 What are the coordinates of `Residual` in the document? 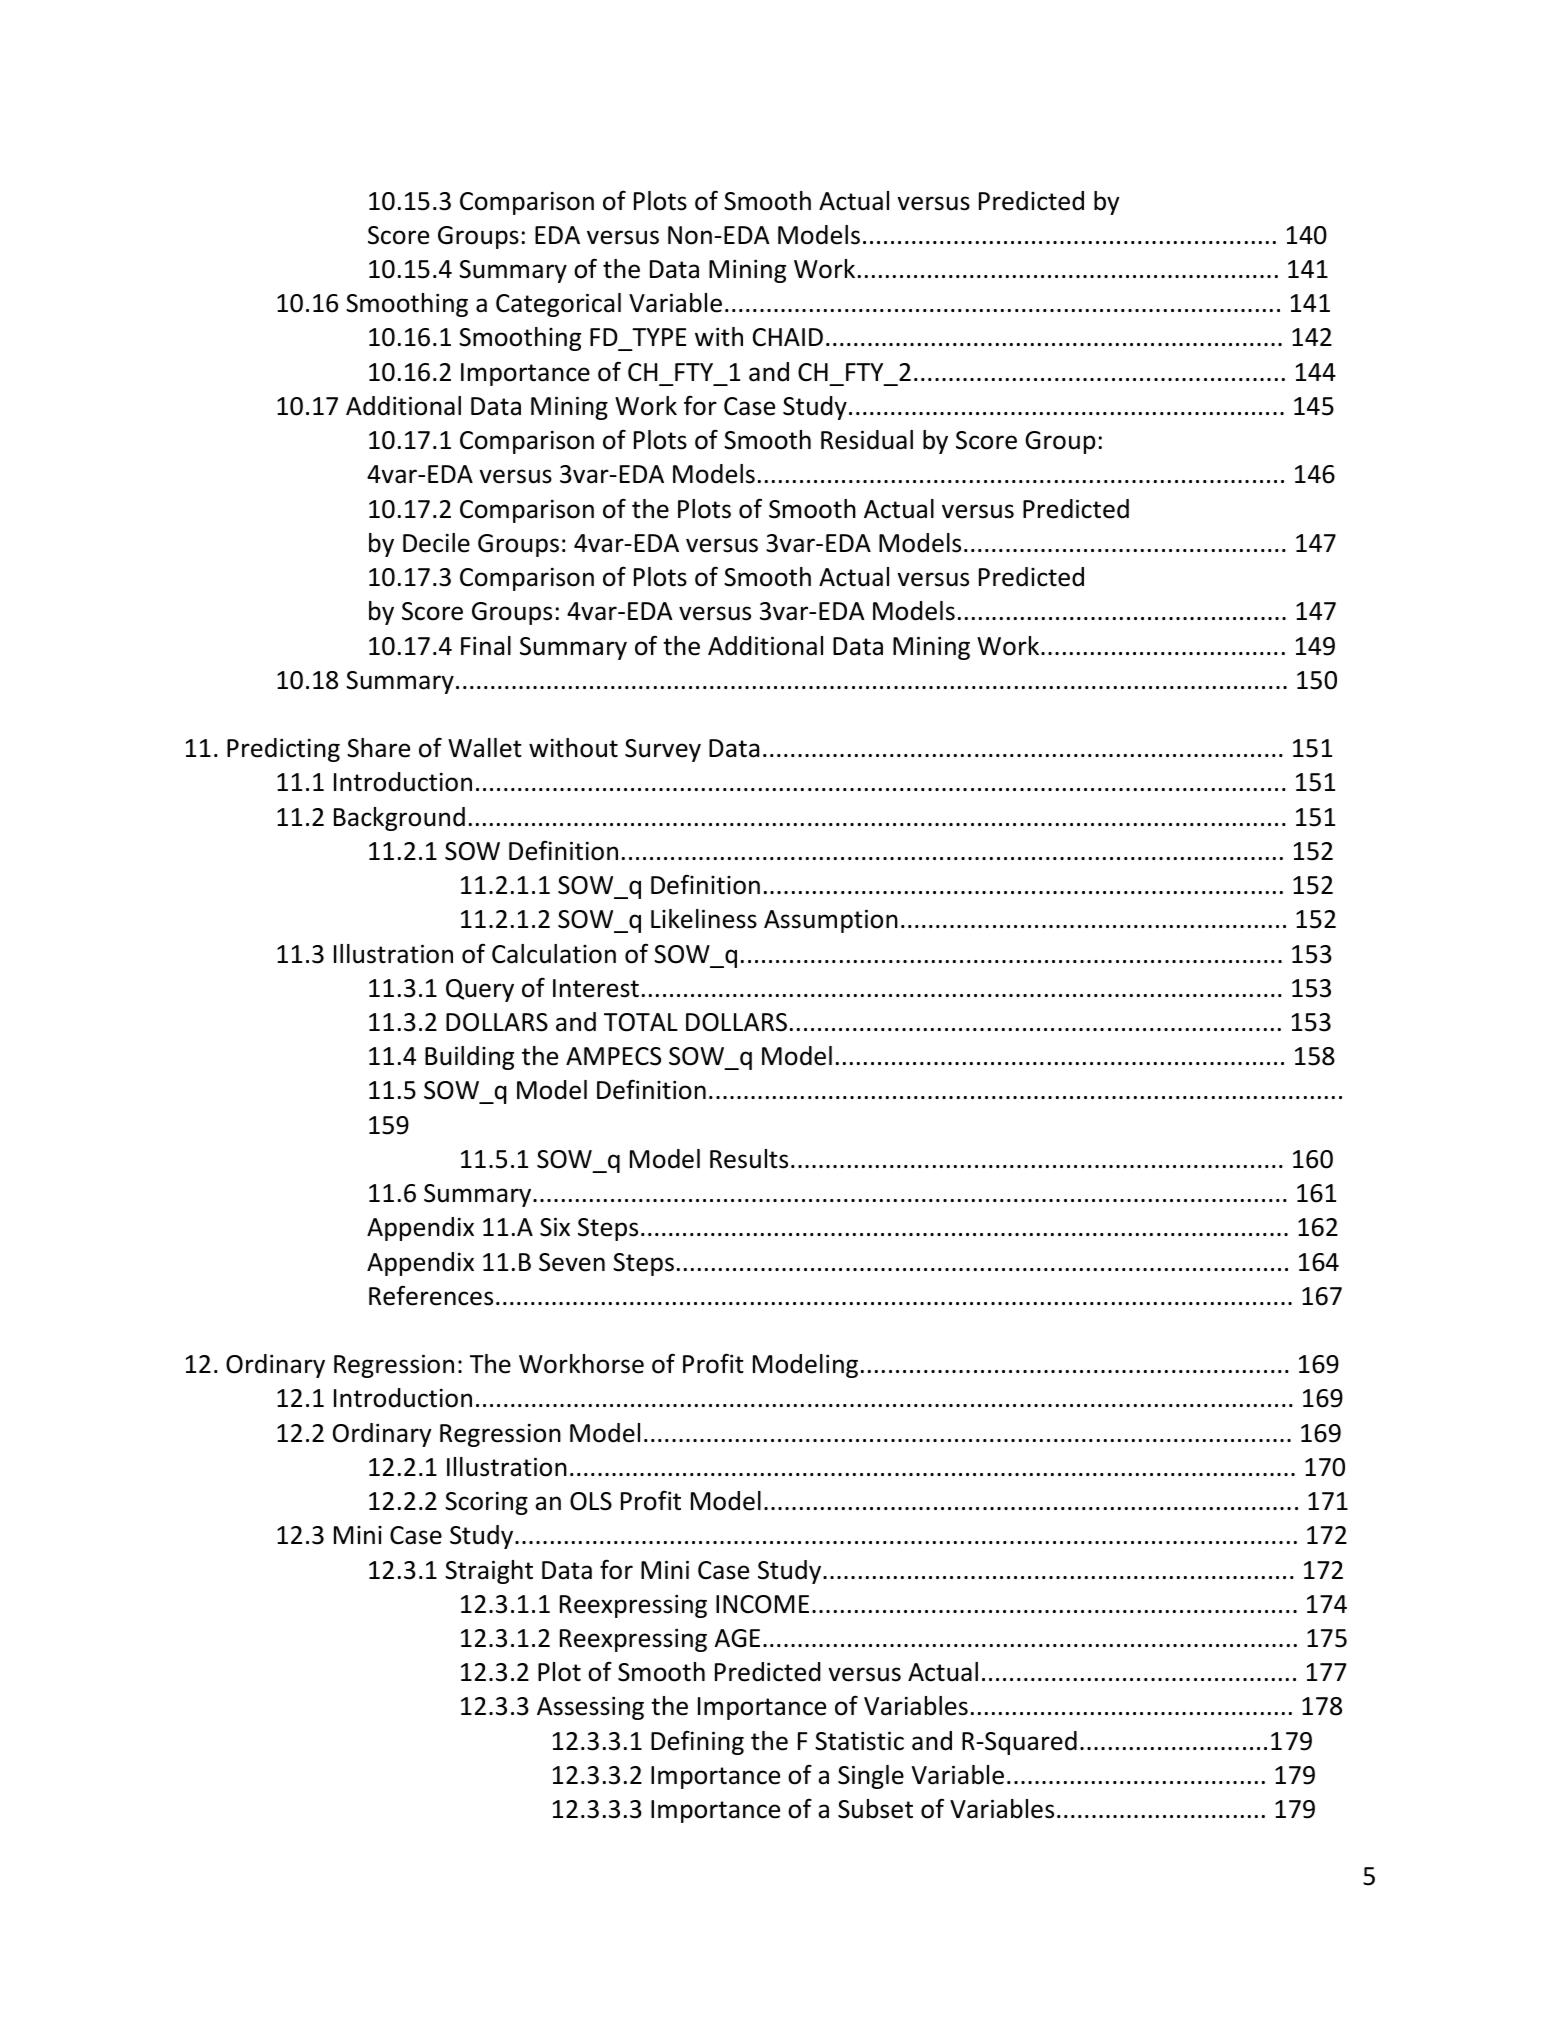 It's located at (867, 440).
